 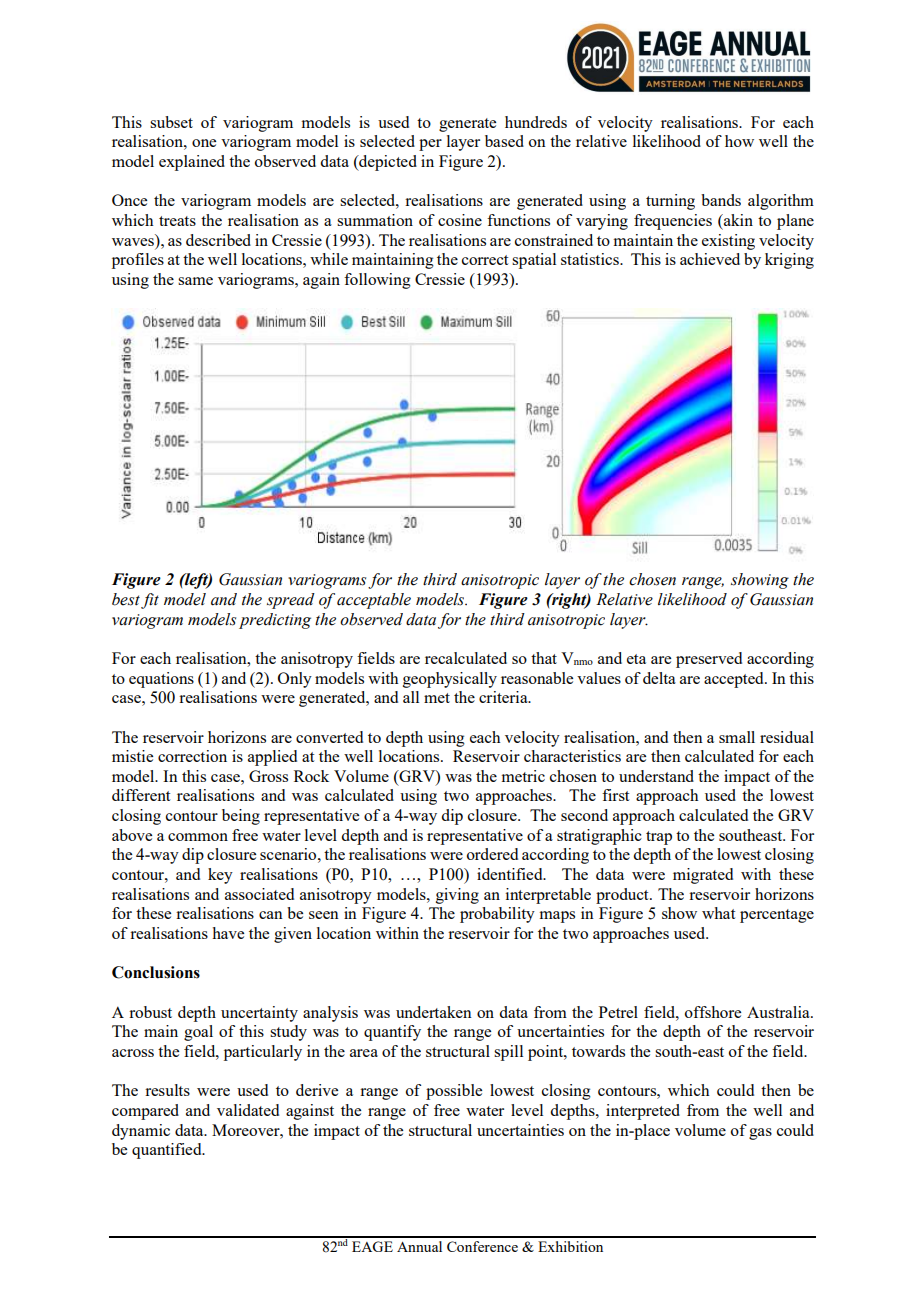 What do you see at coordinates (504, 141) in the image?
I see `based` at bounding box center [504, 141].
